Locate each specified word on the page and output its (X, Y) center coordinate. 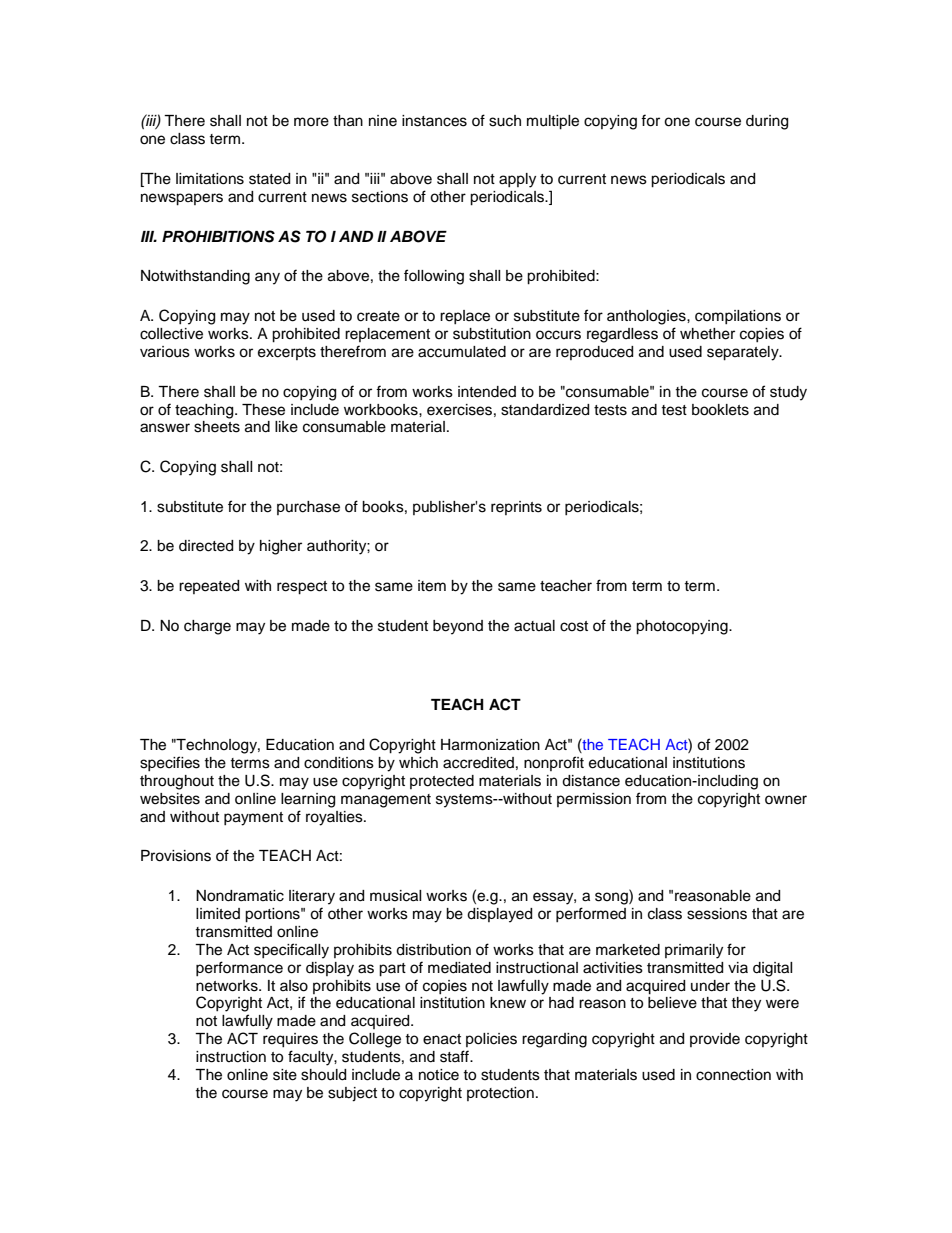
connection (733, 1075)
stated (269, 179)
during (767, 122)
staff (455, 1056)
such (505, 121)
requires (290, 1040)
